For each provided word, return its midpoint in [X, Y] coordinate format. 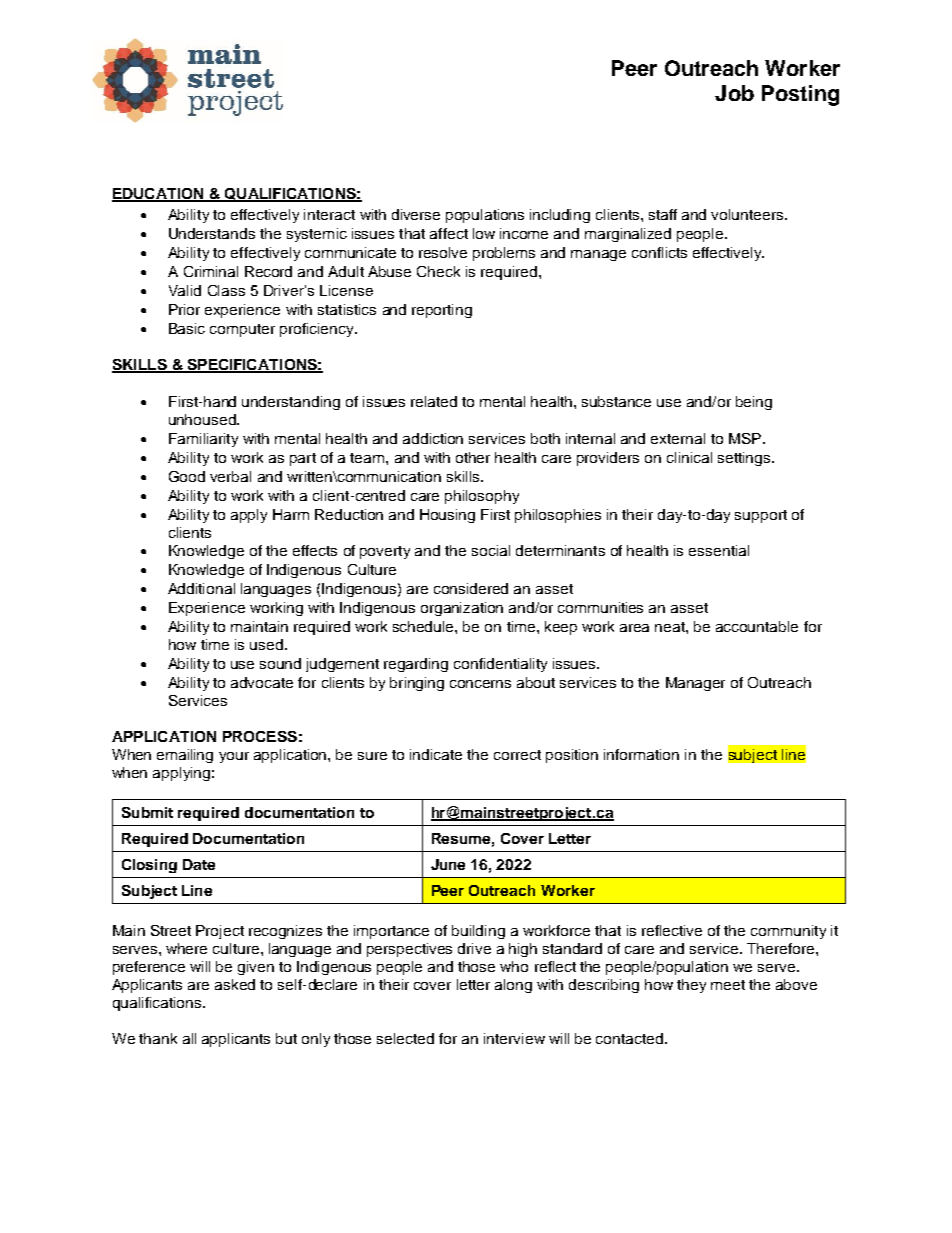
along [513, 986]
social [491, 550]
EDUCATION [159, 195]
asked [235, 984]
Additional [201, 588]
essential [719, 550]
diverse [416, 214]
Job [734, 93]
